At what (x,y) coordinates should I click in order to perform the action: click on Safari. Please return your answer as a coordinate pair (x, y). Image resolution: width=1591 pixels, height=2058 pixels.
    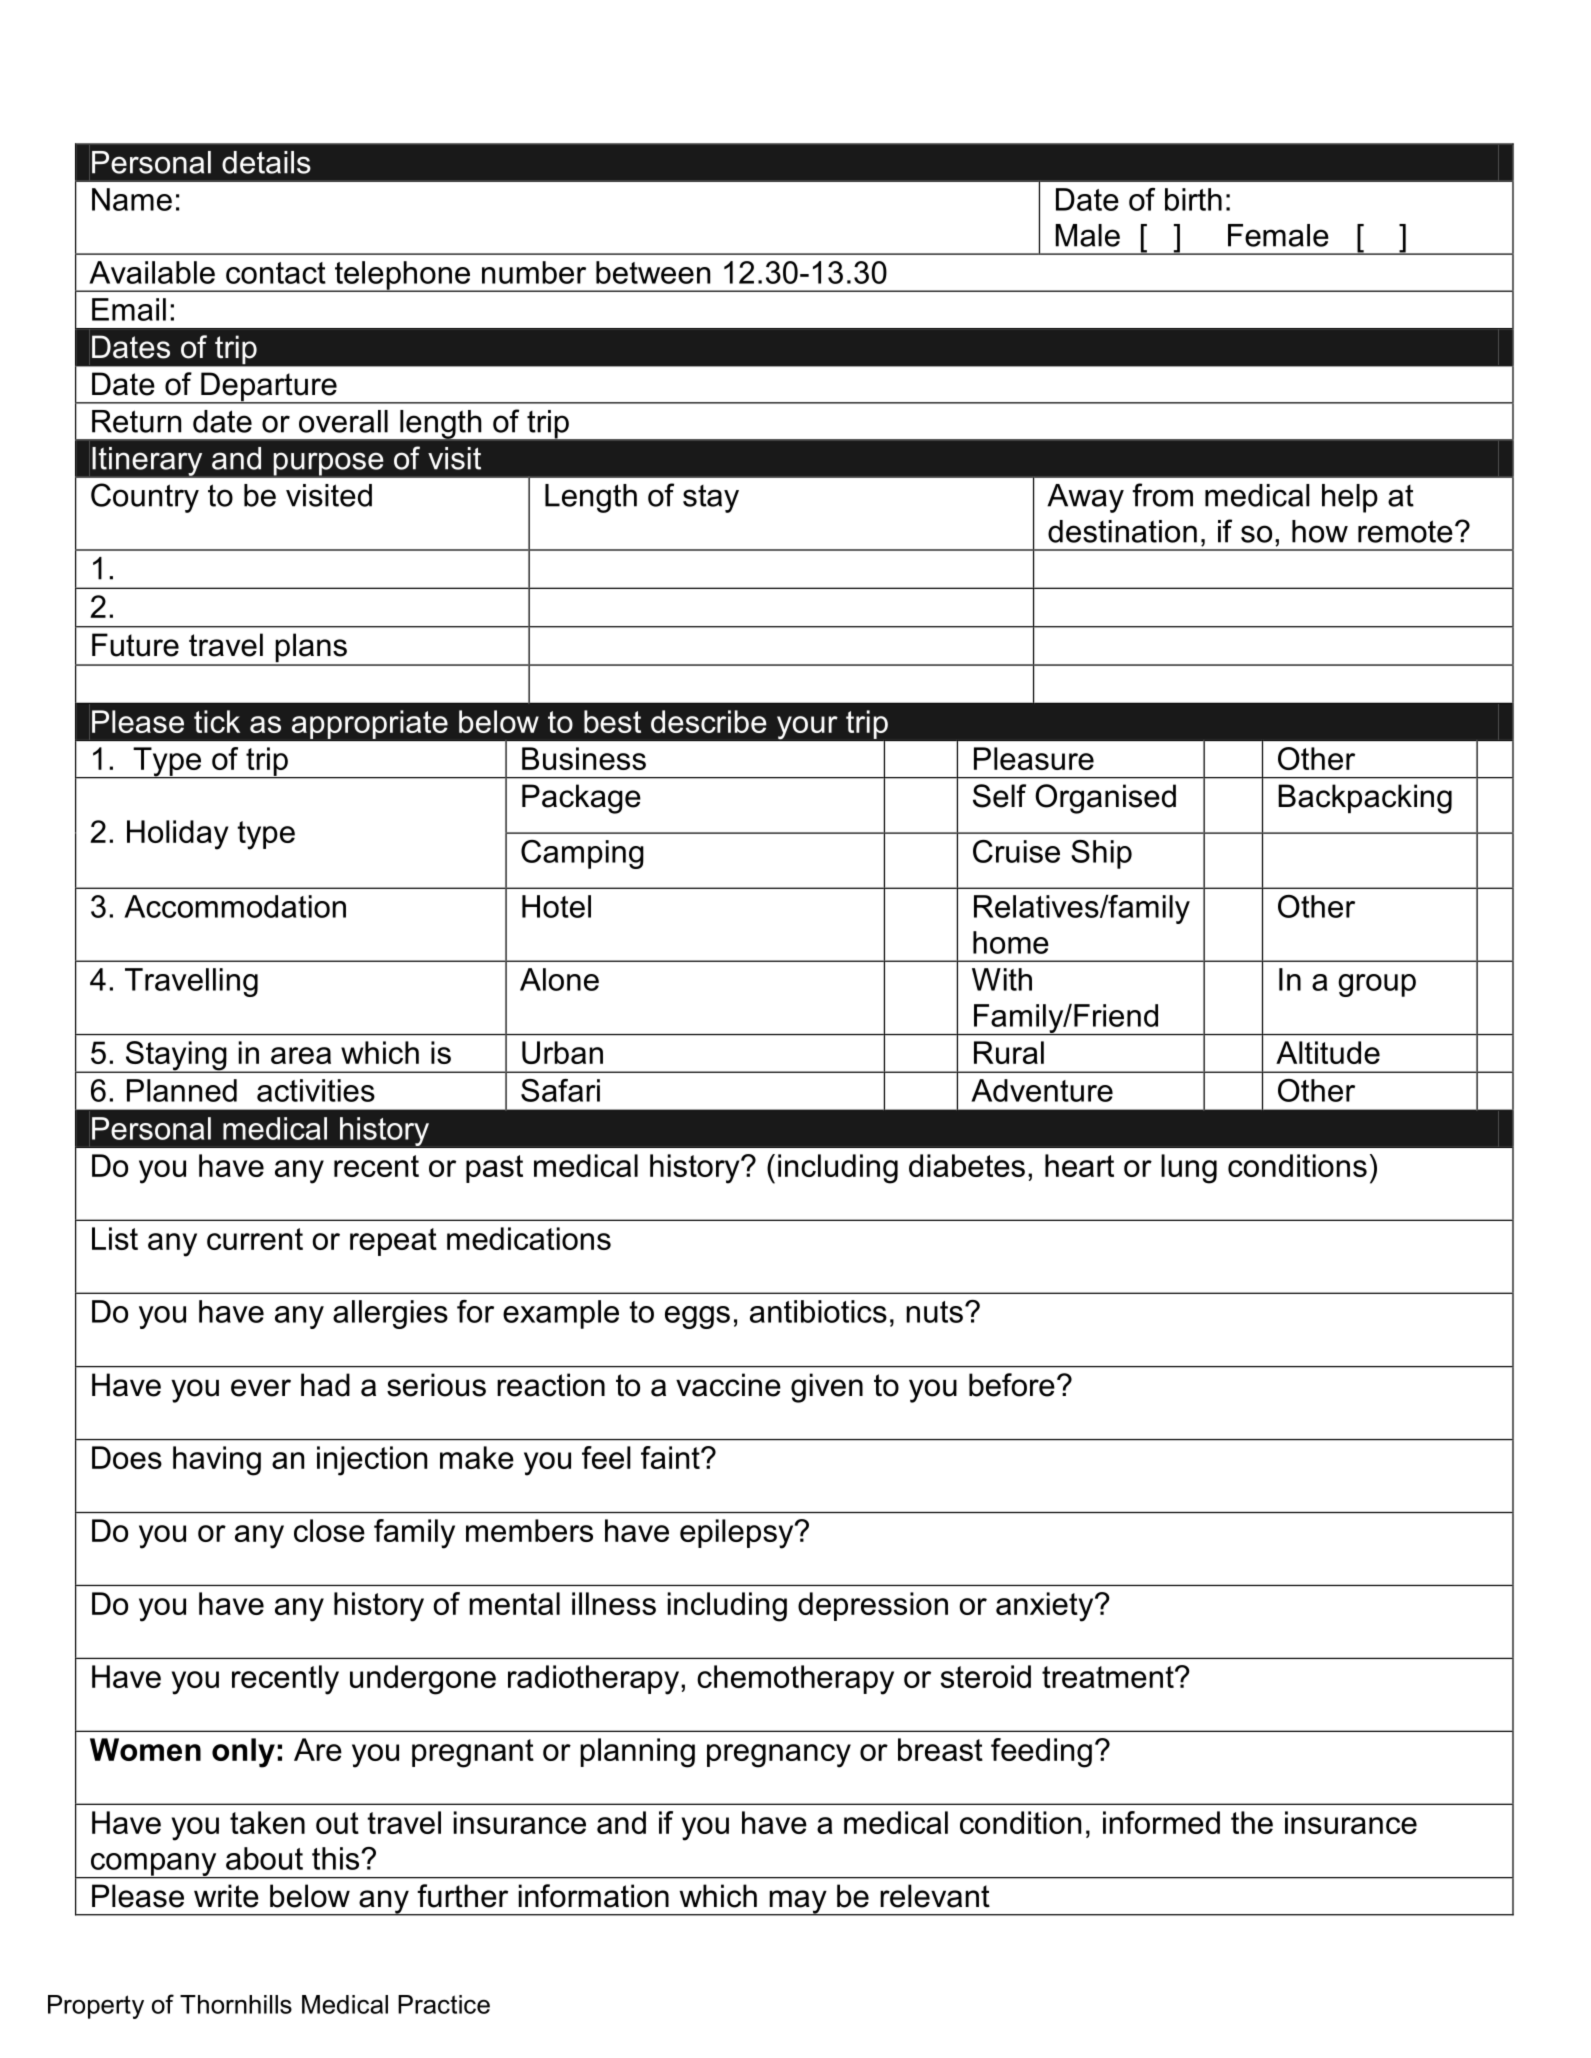
    Looking at the image, I should click on (560, 1090).
